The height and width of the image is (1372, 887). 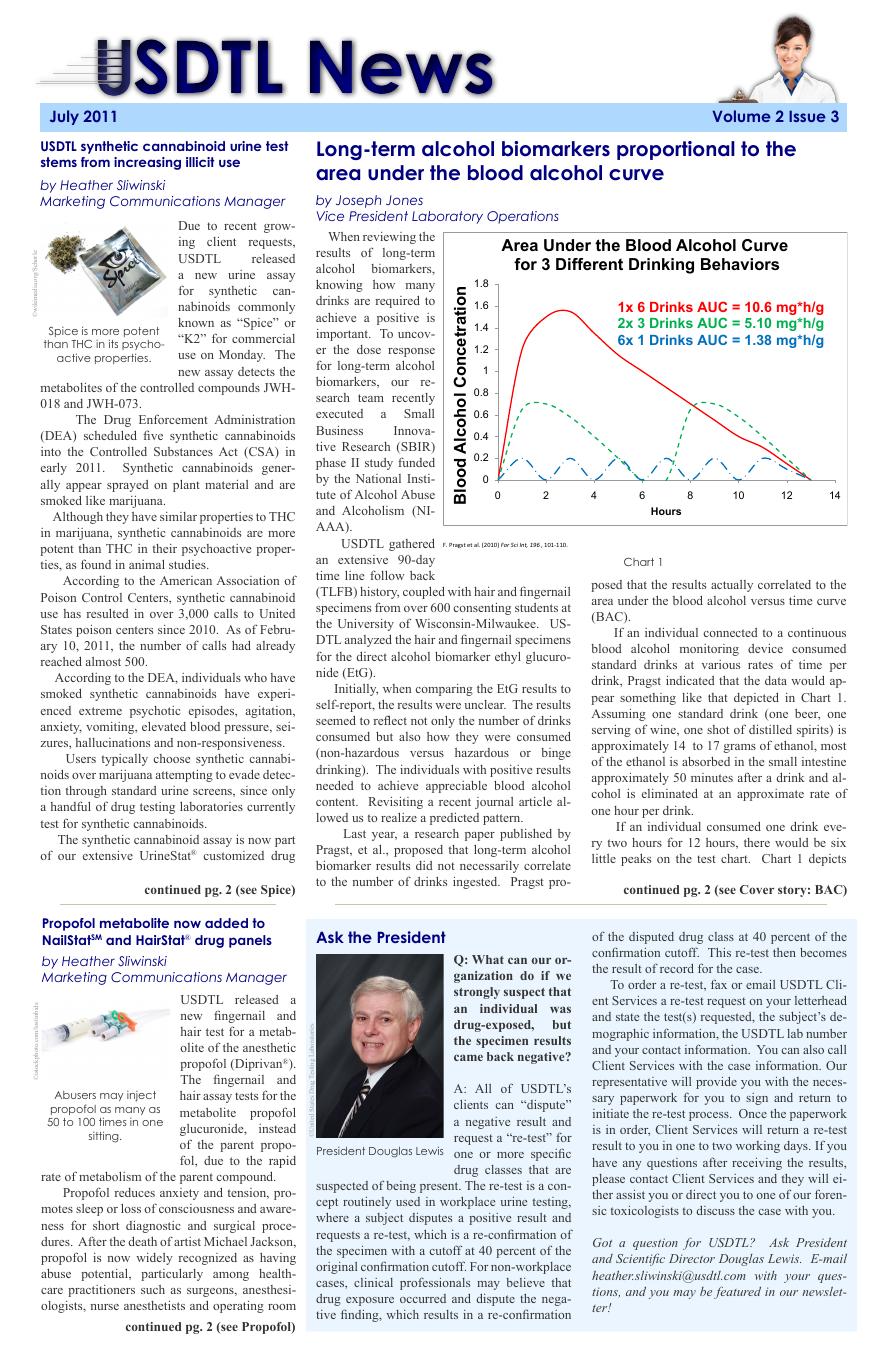 What do you see at coordinates (164, 726) in the image?
I see `elevated` at bounding box center [164, 726].
